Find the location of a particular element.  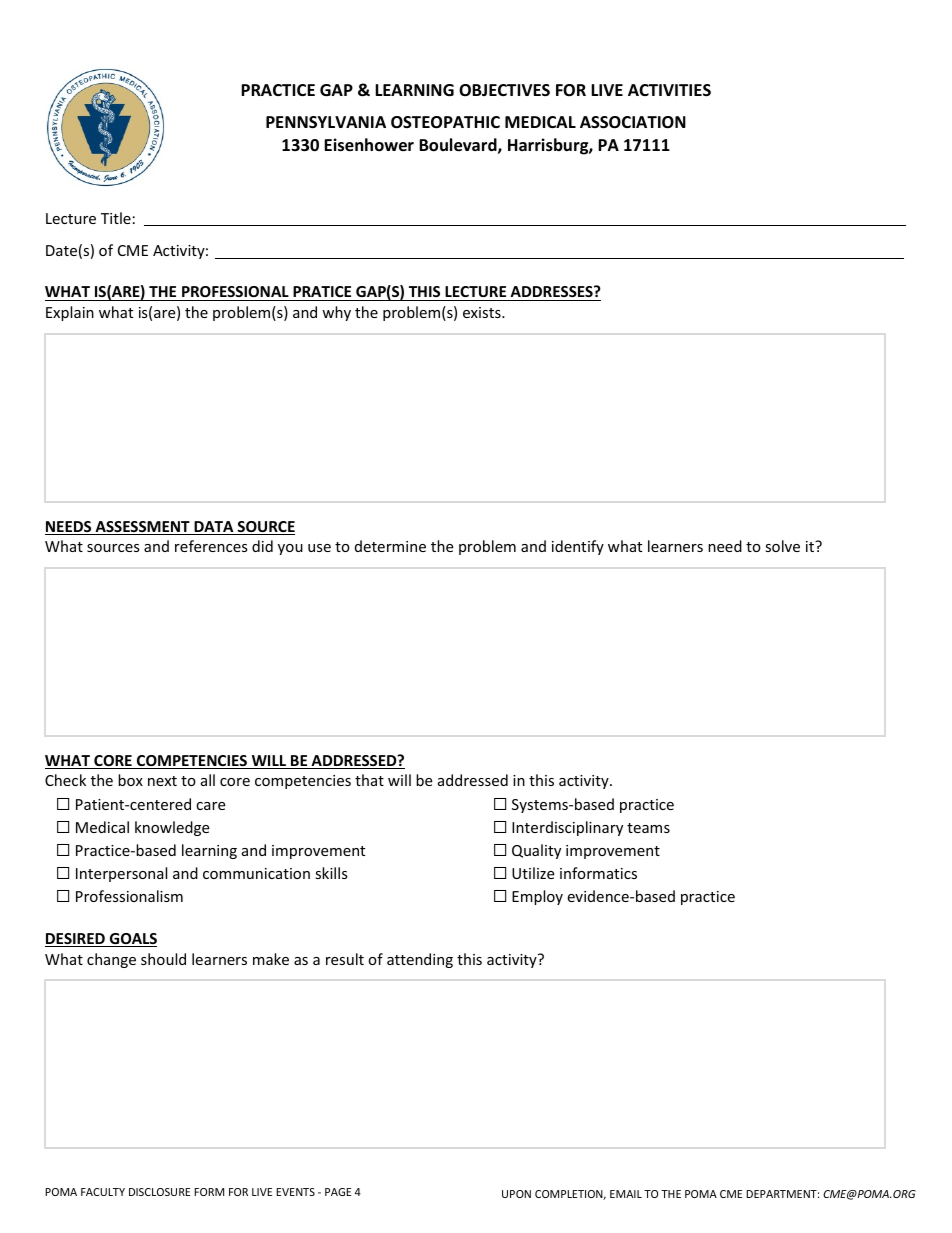

identify is located at coordinates (578, 547).
